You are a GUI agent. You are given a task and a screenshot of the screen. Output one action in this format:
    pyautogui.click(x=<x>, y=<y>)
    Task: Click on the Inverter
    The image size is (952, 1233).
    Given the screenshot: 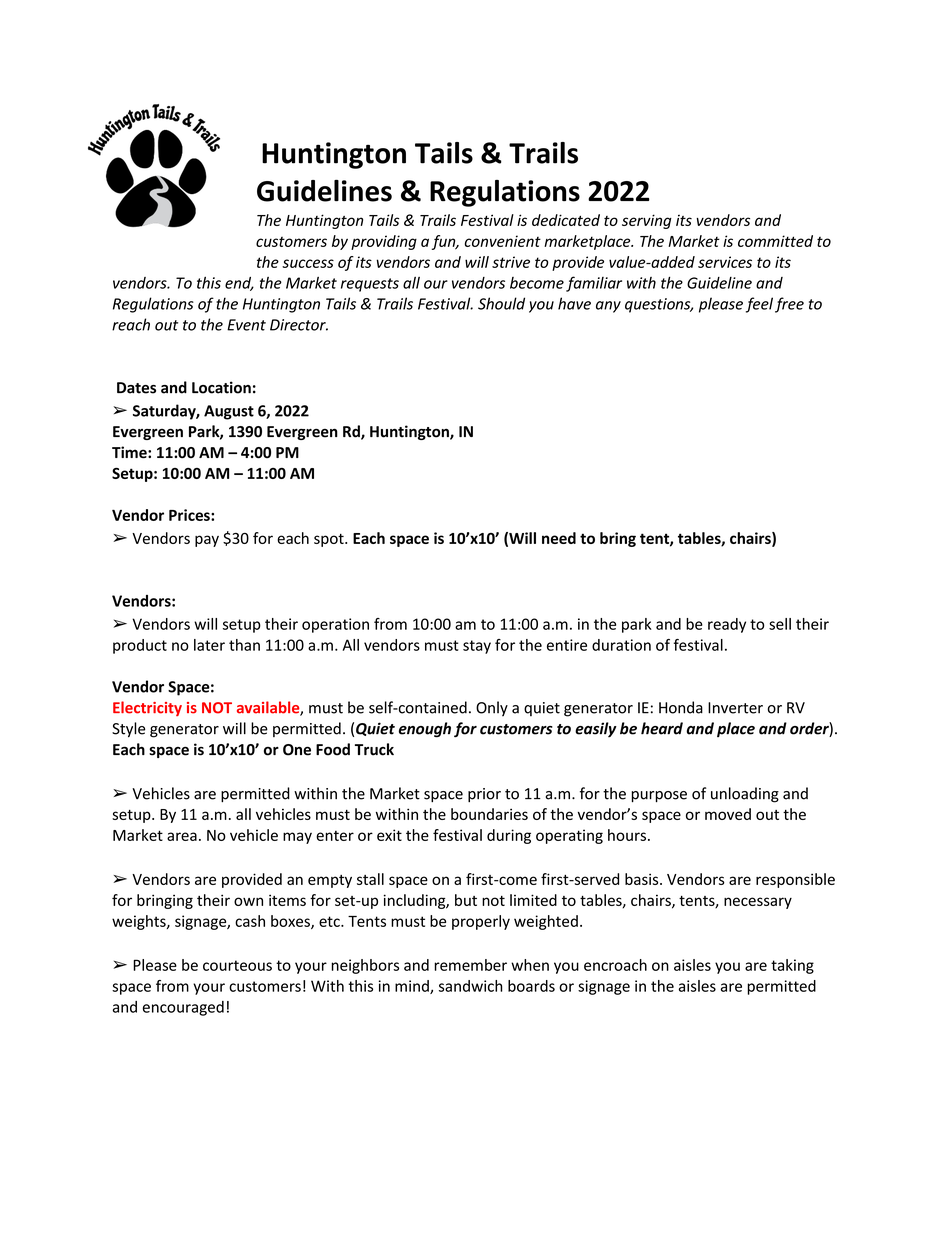 What is the action you would take?
    pyautogui.click(x=735, y=708)
